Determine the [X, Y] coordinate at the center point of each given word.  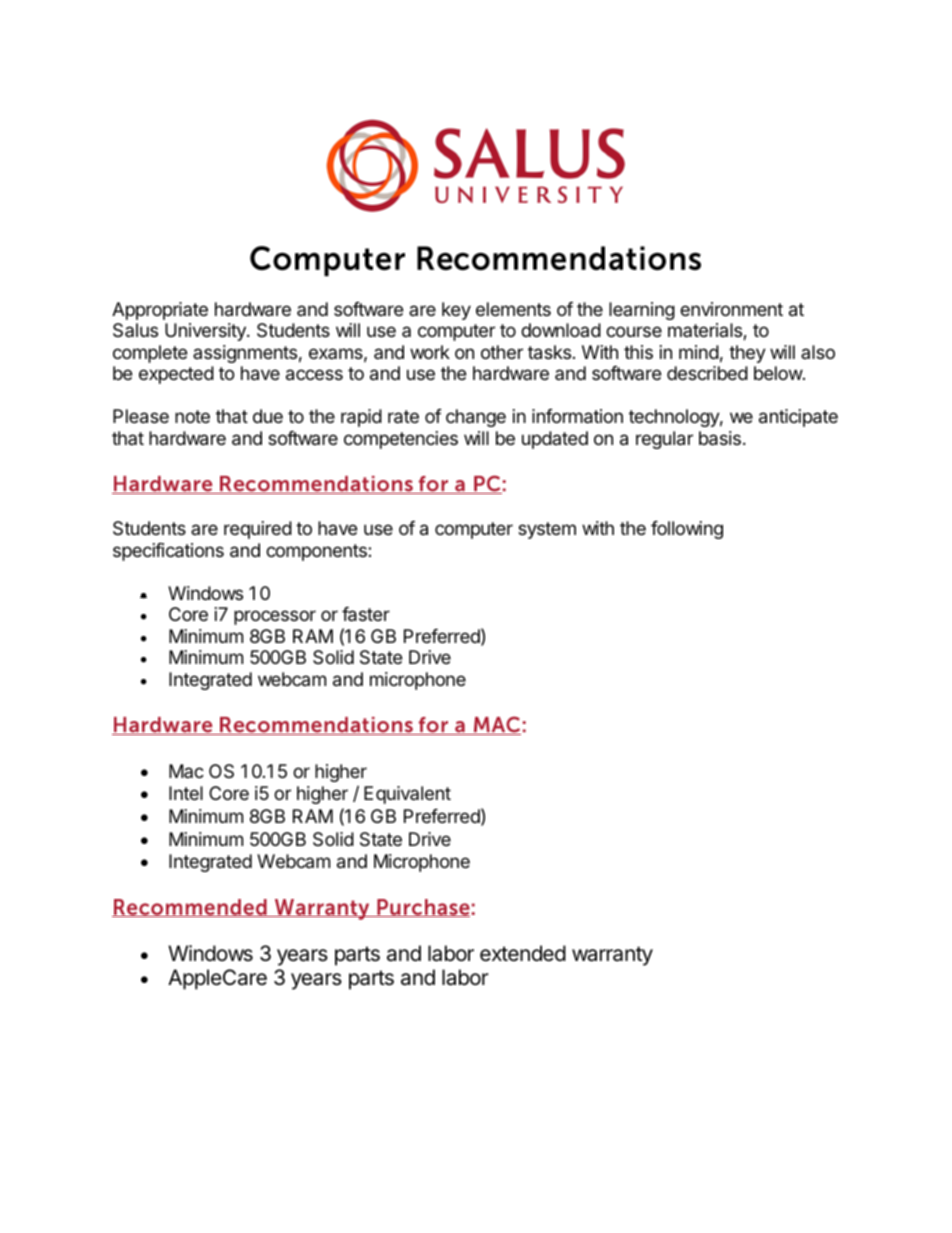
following [687, 530]
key [456, 311]
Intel [186, 793]
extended [523, 953]
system [547, 530]
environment [731, 309]
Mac [186, 771]
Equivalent [407, 795]
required [258, 530]
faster [366, 614]
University [206, 332]
